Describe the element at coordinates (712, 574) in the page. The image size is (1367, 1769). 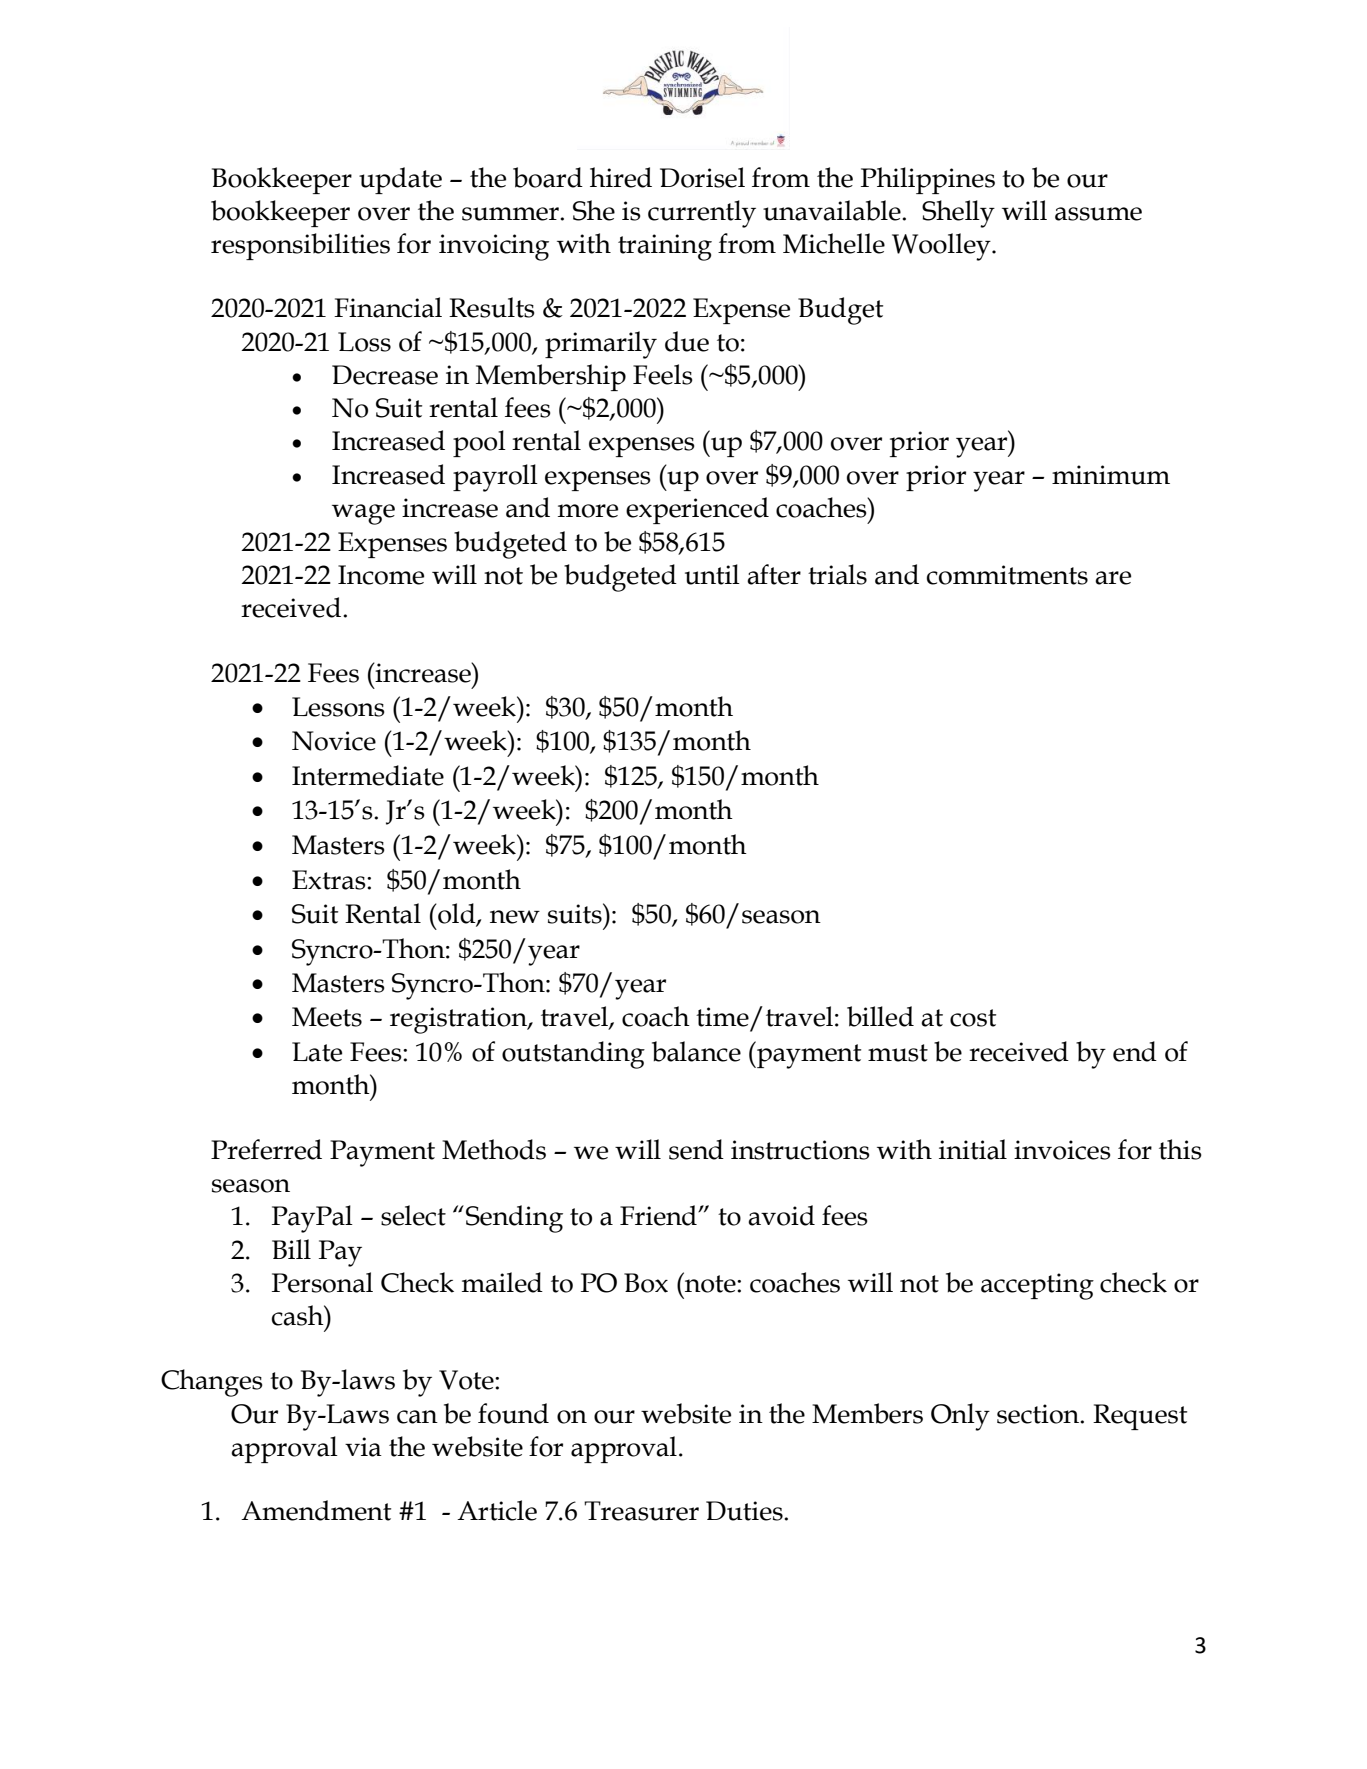
I see `until` at that location.
